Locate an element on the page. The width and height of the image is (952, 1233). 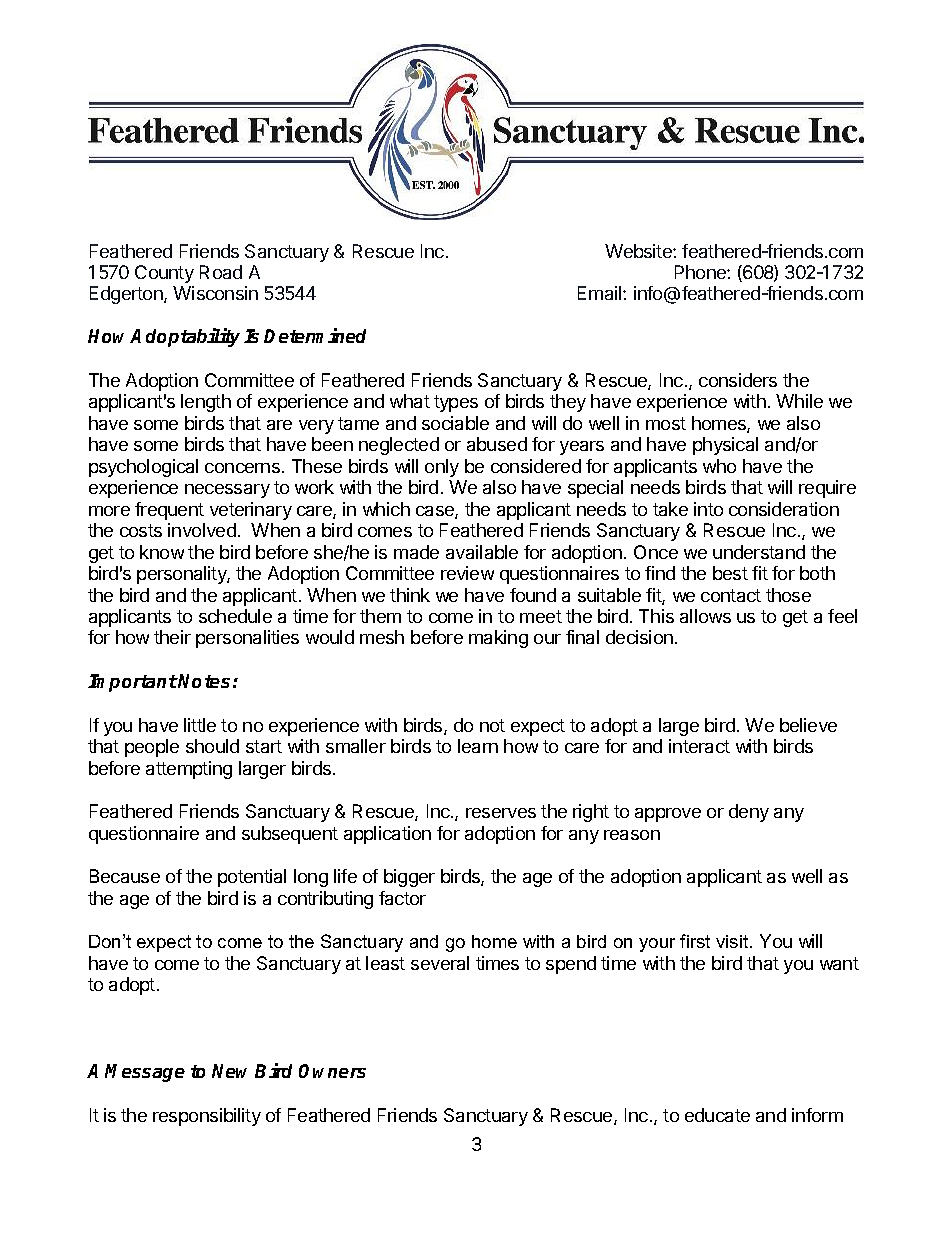
Email is located at coordinates (601, 293).
